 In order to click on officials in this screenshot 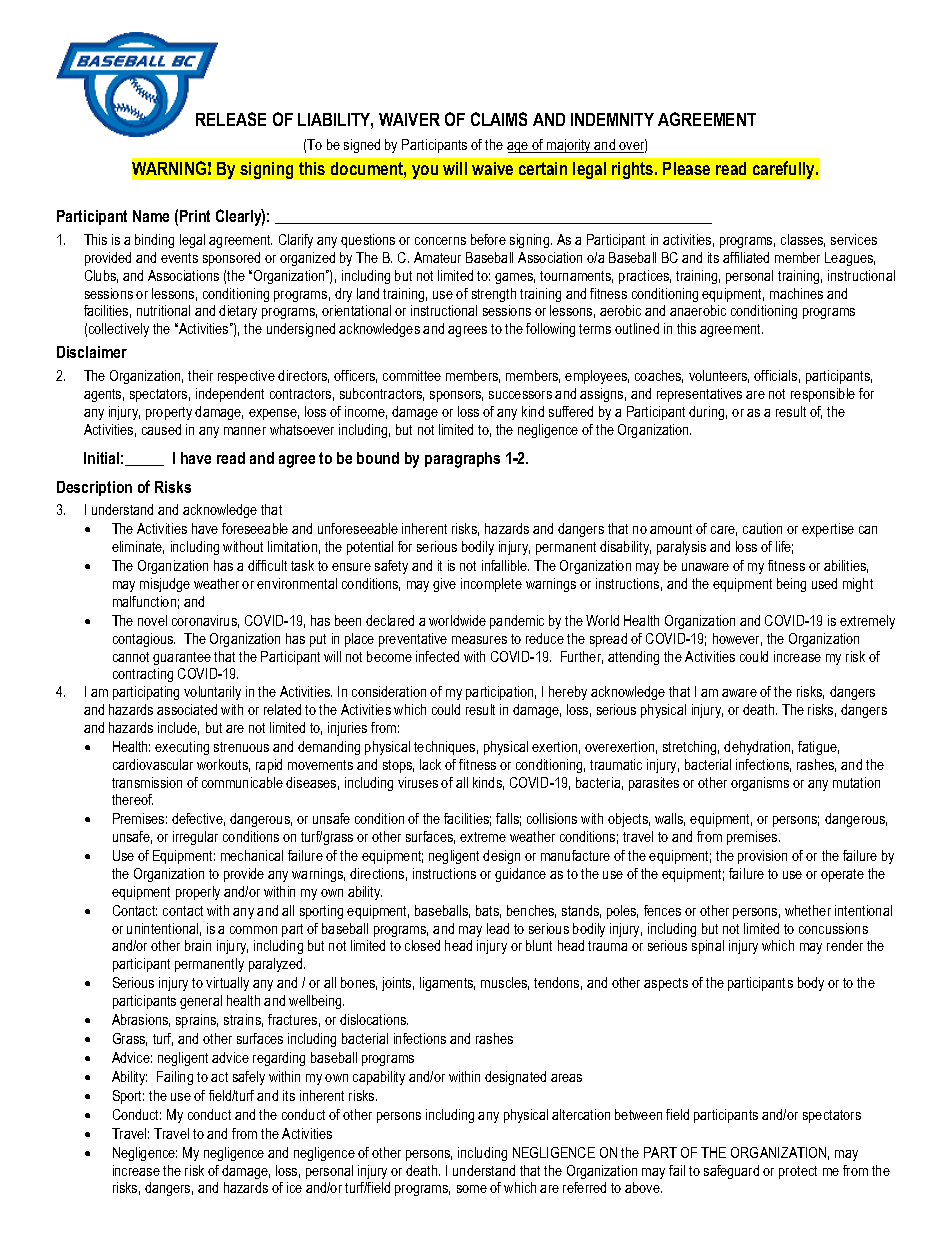, I will do `click(775, 375)`.
